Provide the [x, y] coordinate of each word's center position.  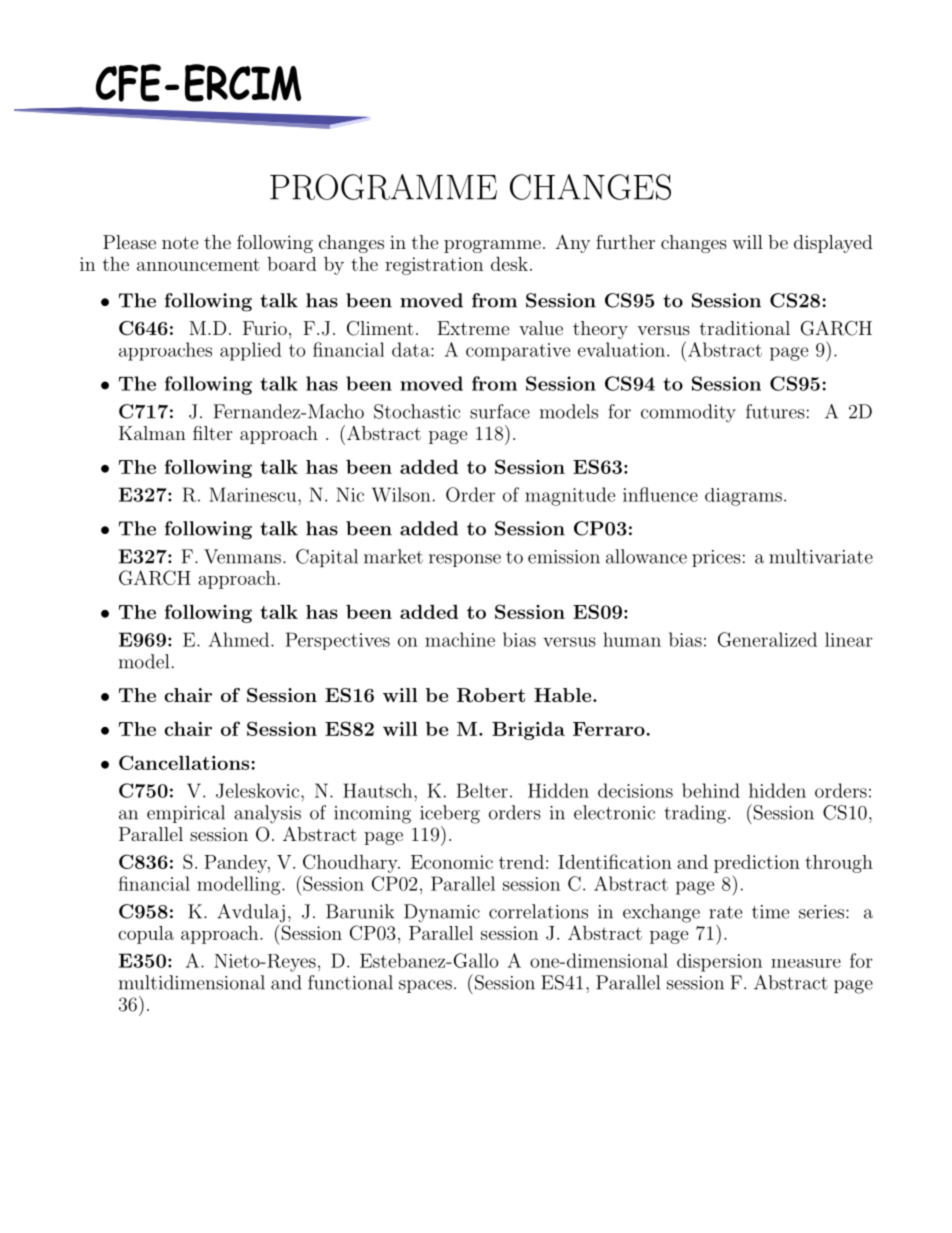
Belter [482, 790]
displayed [833, 244]
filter [213, 433]
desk [509, 264]
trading [696, 814]
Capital [327, 558]
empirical [186, 814]
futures [775, 411]
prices [716, 558]
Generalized [767, 639]
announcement [198, 264]
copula [146, 935]
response [465, 560]
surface [500, 411]
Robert [491, 695]
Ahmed [240, 639]
